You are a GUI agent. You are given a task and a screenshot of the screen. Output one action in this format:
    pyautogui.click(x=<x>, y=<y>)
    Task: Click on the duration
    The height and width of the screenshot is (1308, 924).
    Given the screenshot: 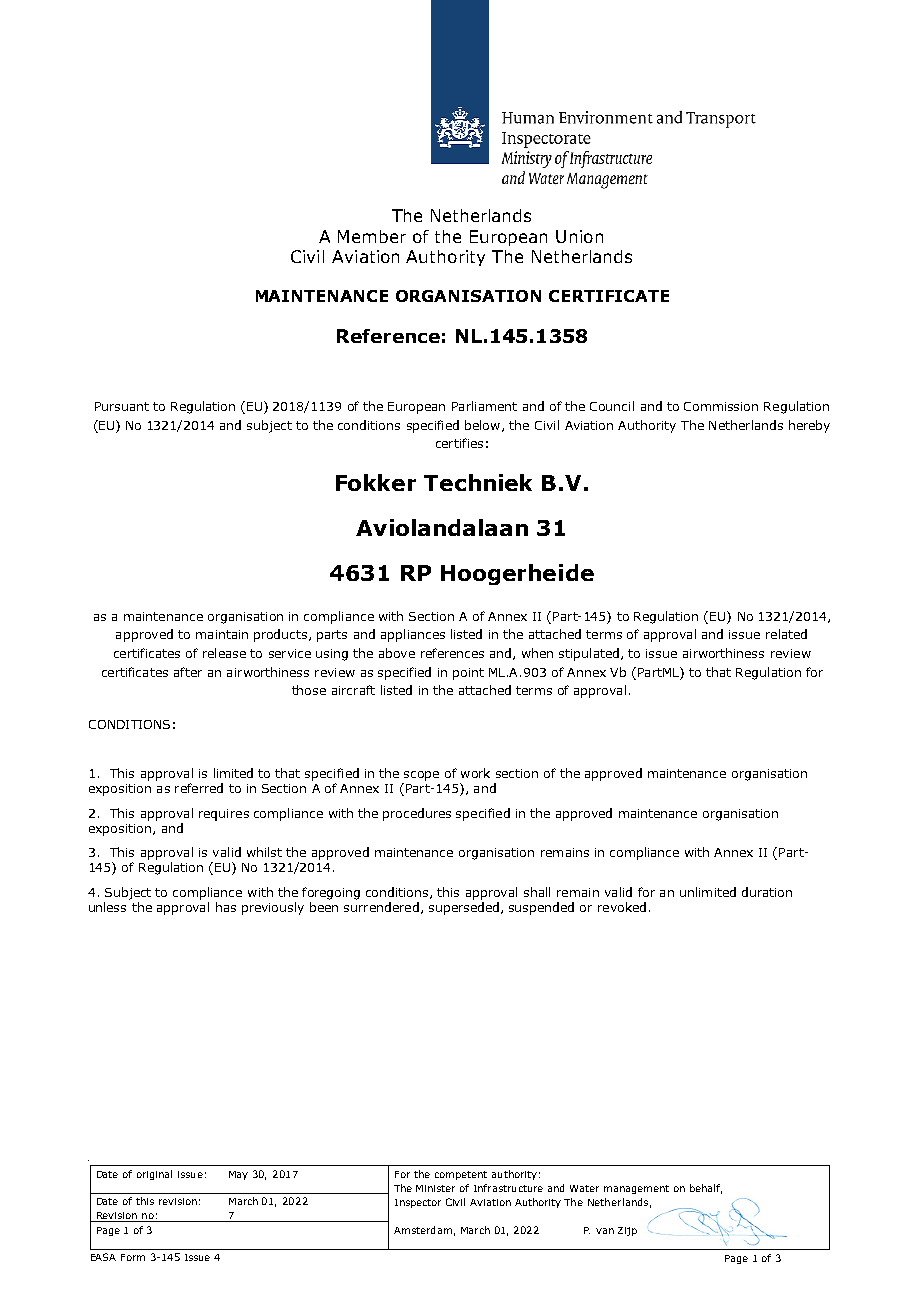 What is the action you would take?
    pyautogui.click(x=767, y=892)
